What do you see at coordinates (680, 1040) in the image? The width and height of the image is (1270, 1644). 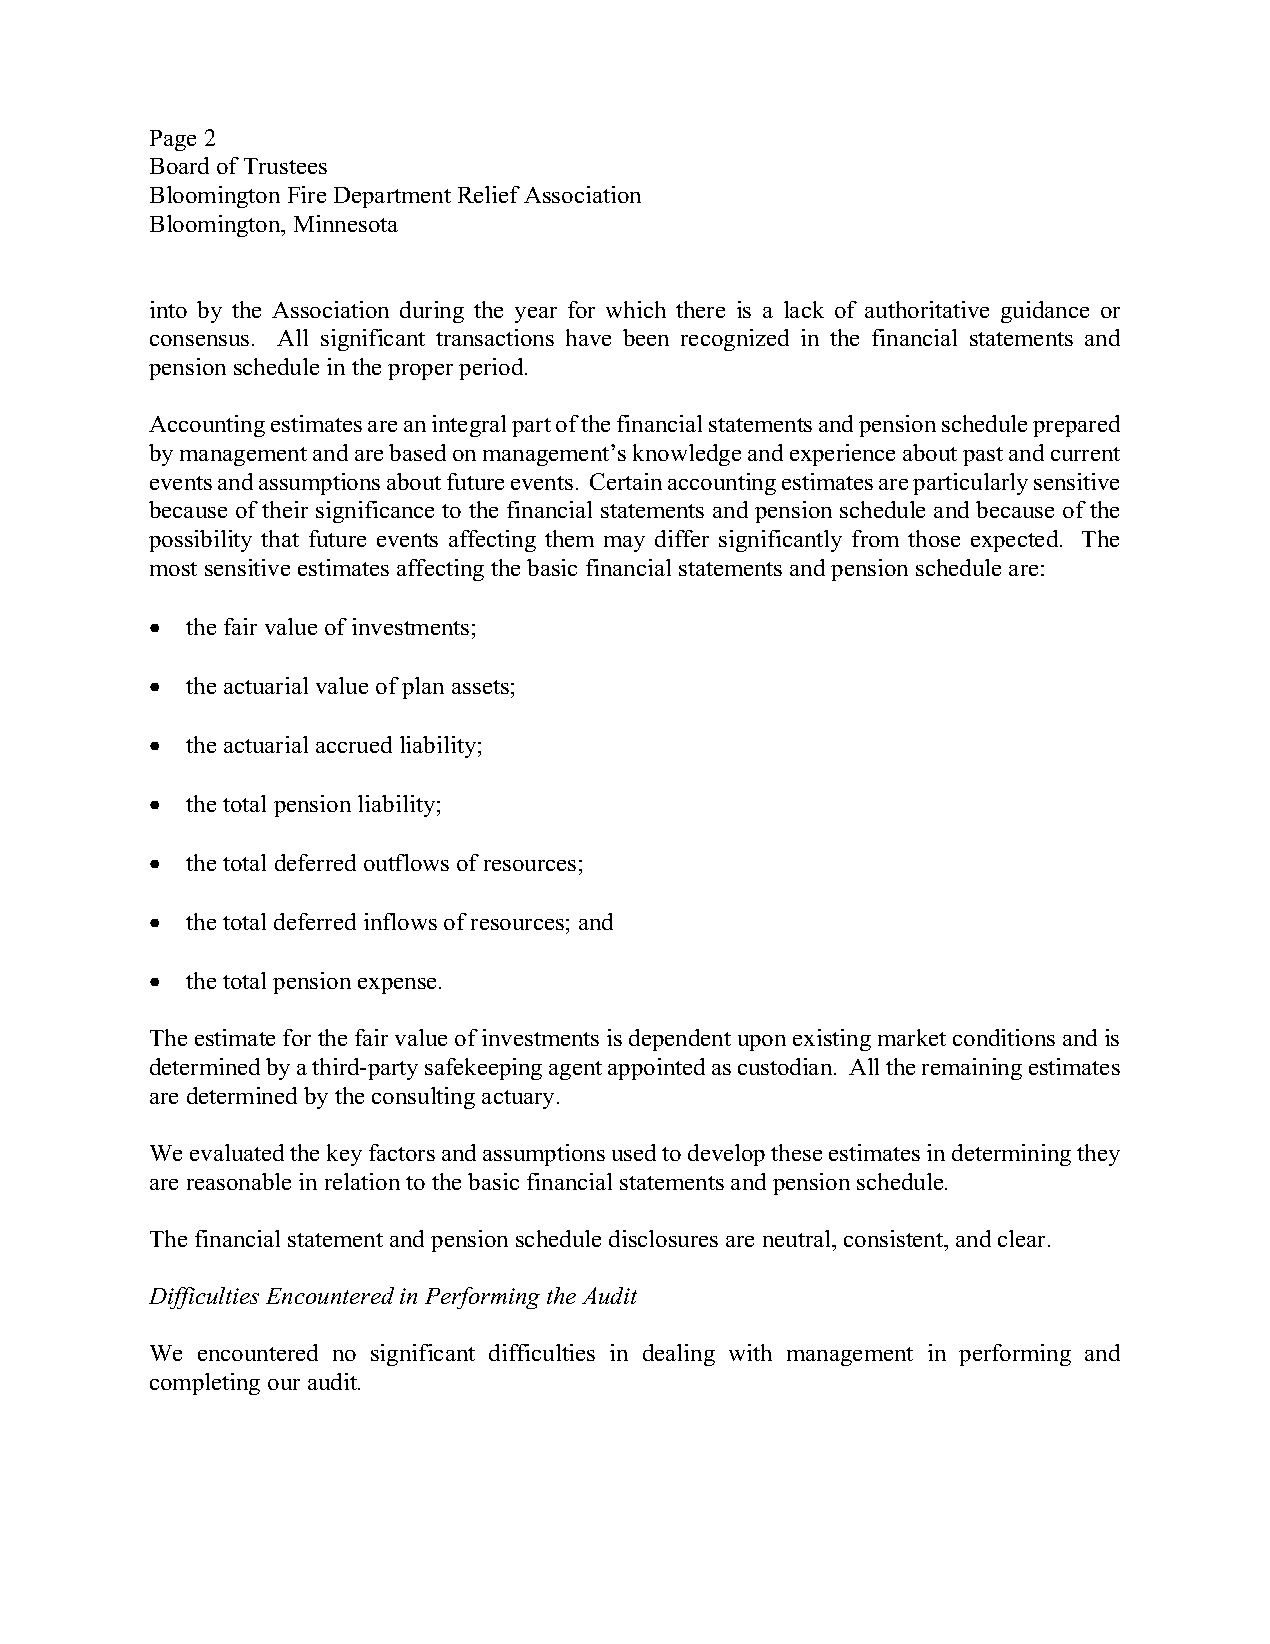 I see `dependent` at bounding box center [680, 1040].
